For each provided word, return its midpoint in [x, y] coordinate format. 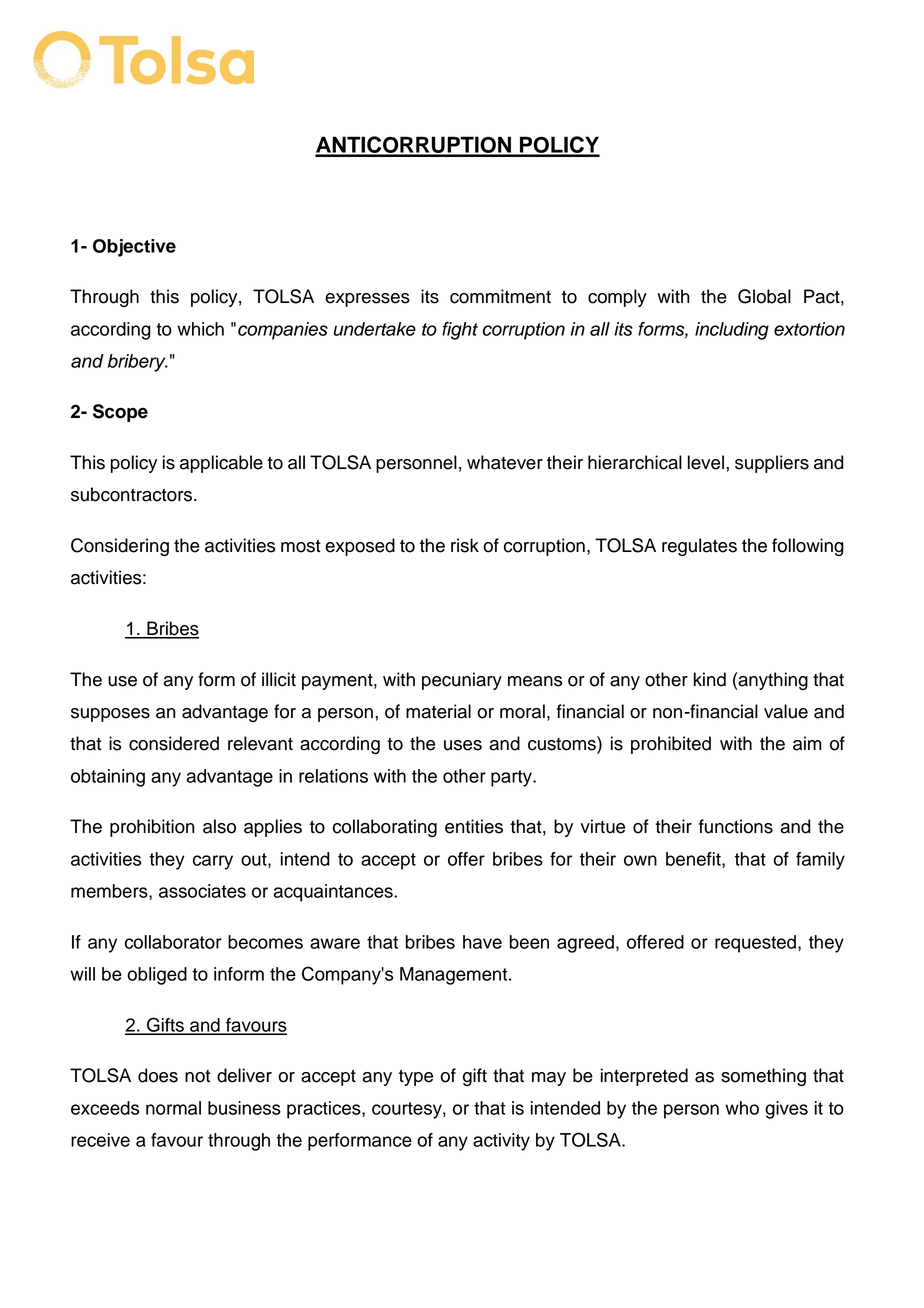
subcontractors [133, 494]
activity [501, 1142]
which [200, 329]
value [786, 711]
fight [460, 331]
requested [755, 944]
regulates [699, 547]
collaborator [173, 942]
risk [465, 545]
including [732, 331]
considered [174, 743]
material [438, 711]
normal [173, 1108]
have [482, 942]
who [742, 1108]
